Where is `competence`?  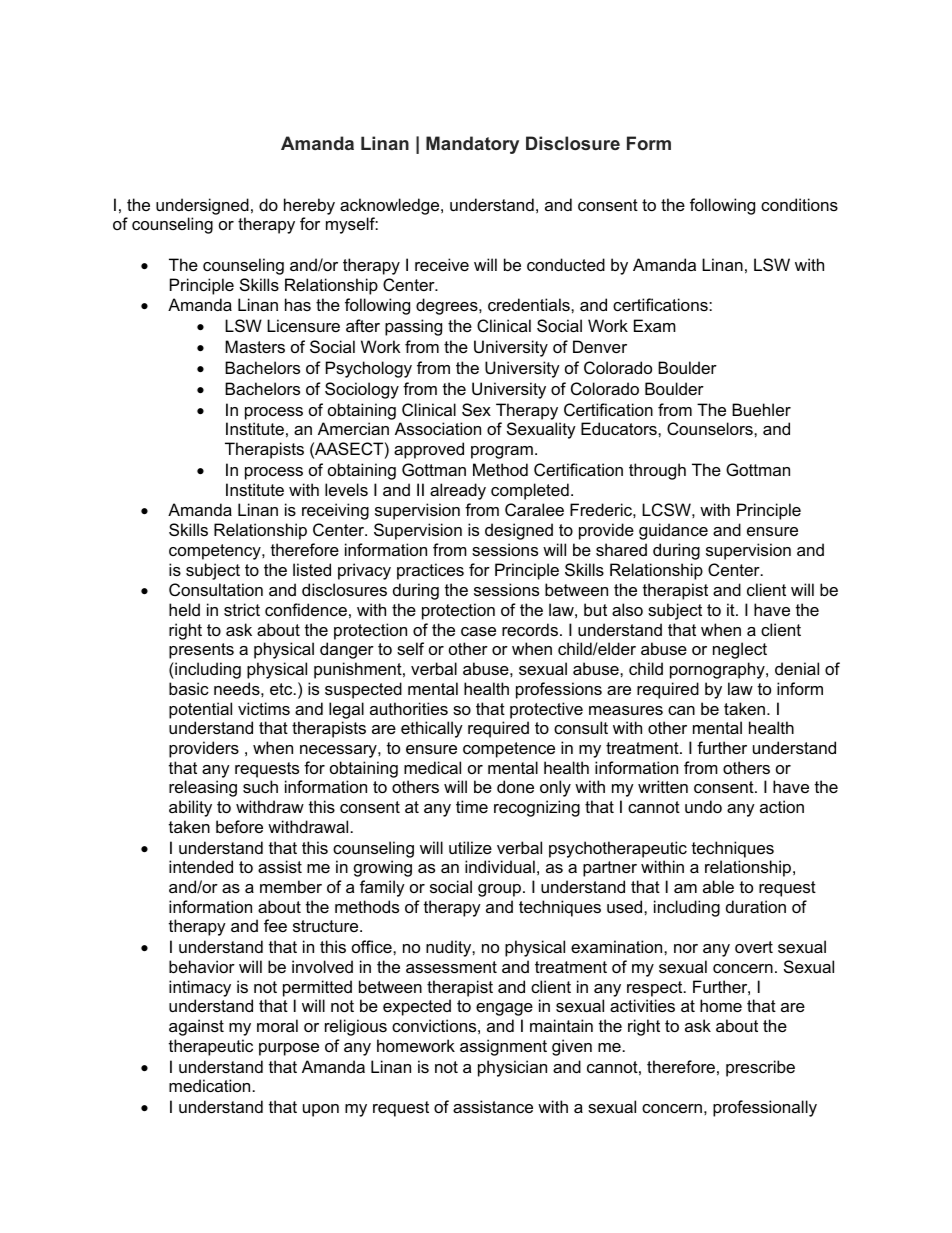 competence is located at coordinates (509, 750).
